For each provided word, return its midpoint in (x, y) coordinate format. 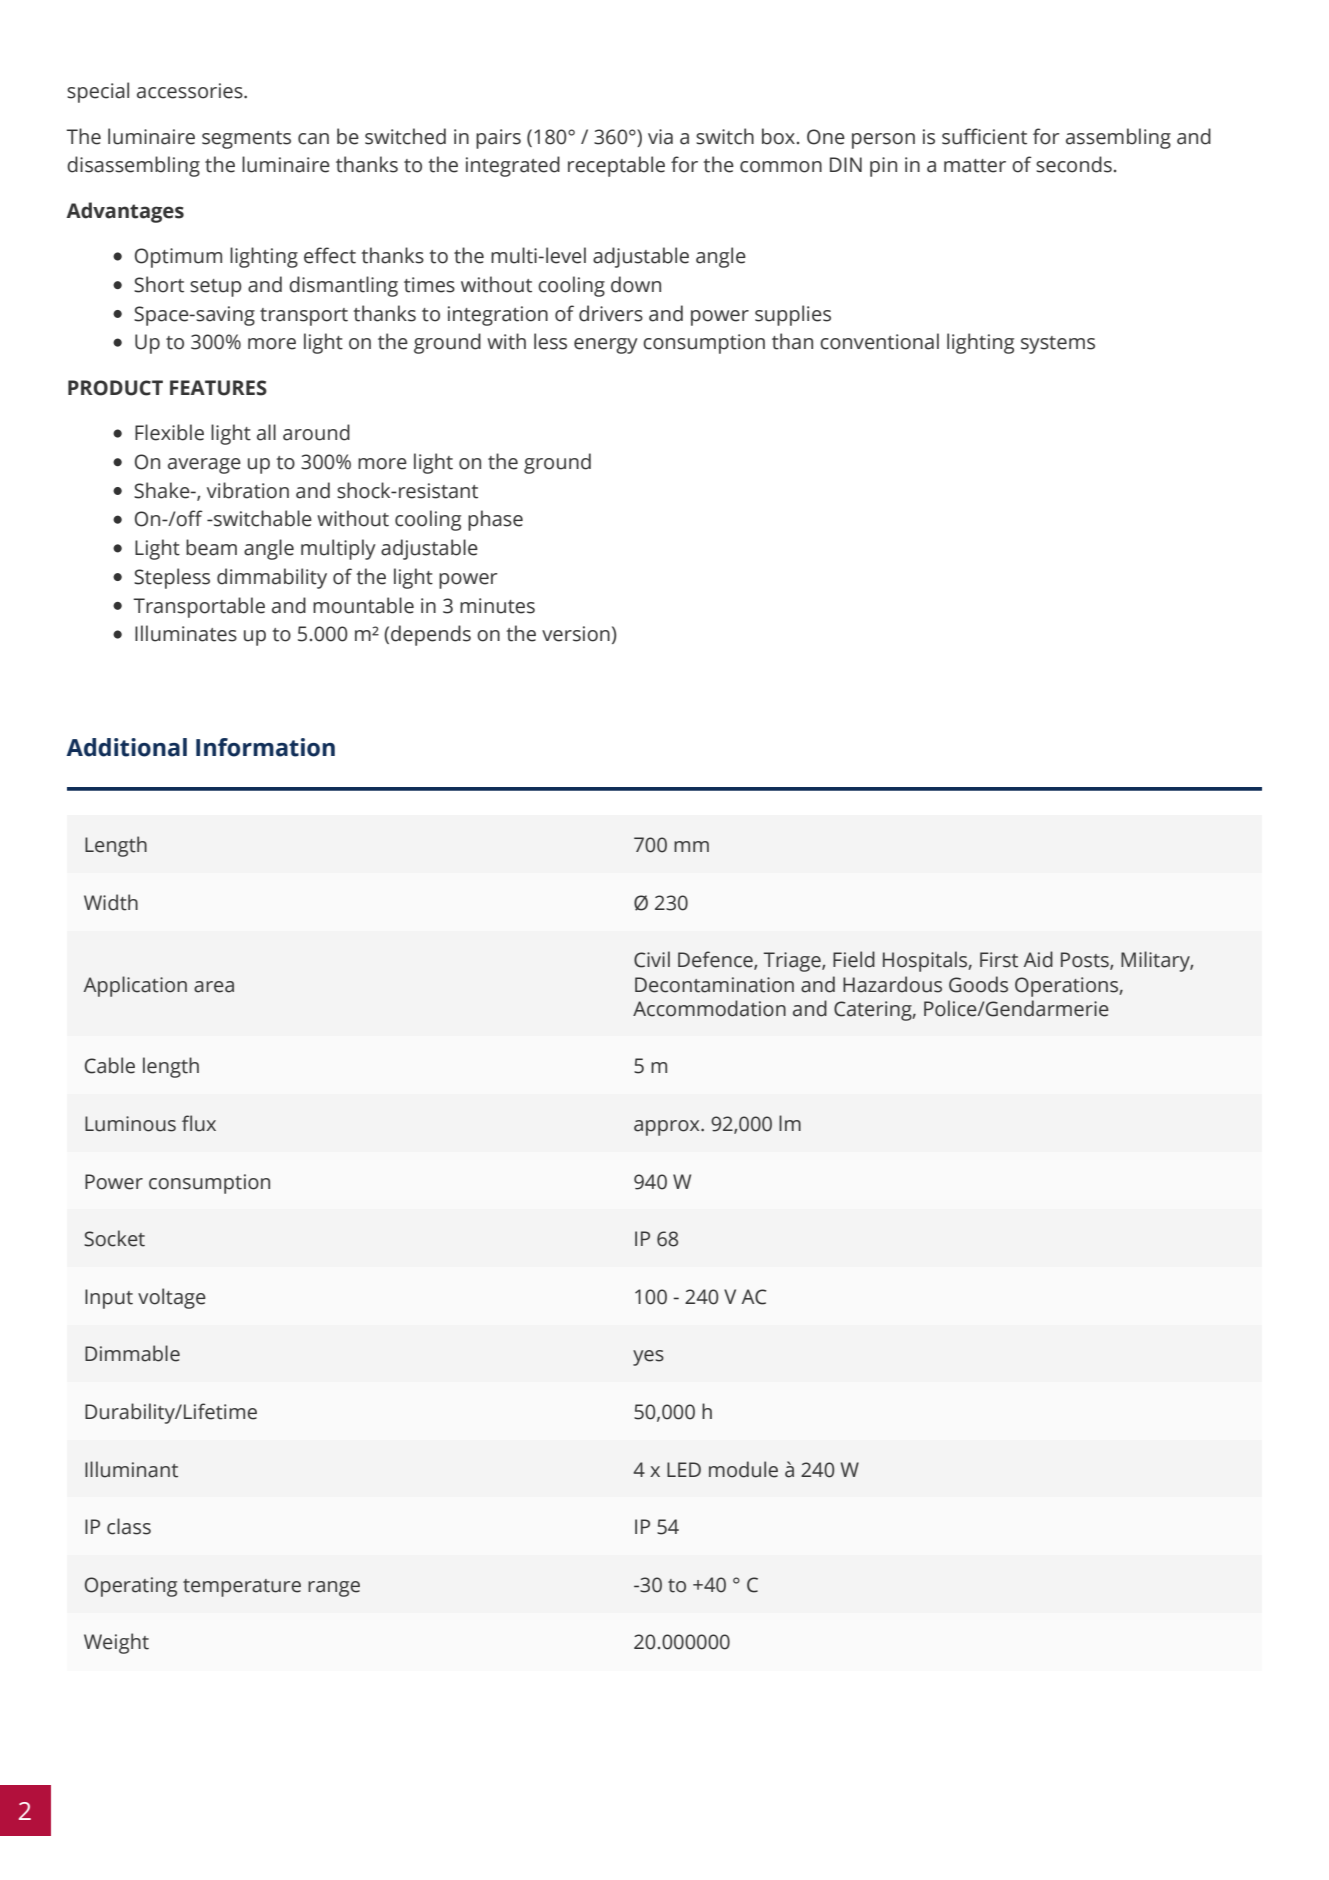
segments (246, 140)
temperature (242, 1588)
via (660, 137)
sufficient (984, 136)
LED (684, 1469)
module (743, 1469)
